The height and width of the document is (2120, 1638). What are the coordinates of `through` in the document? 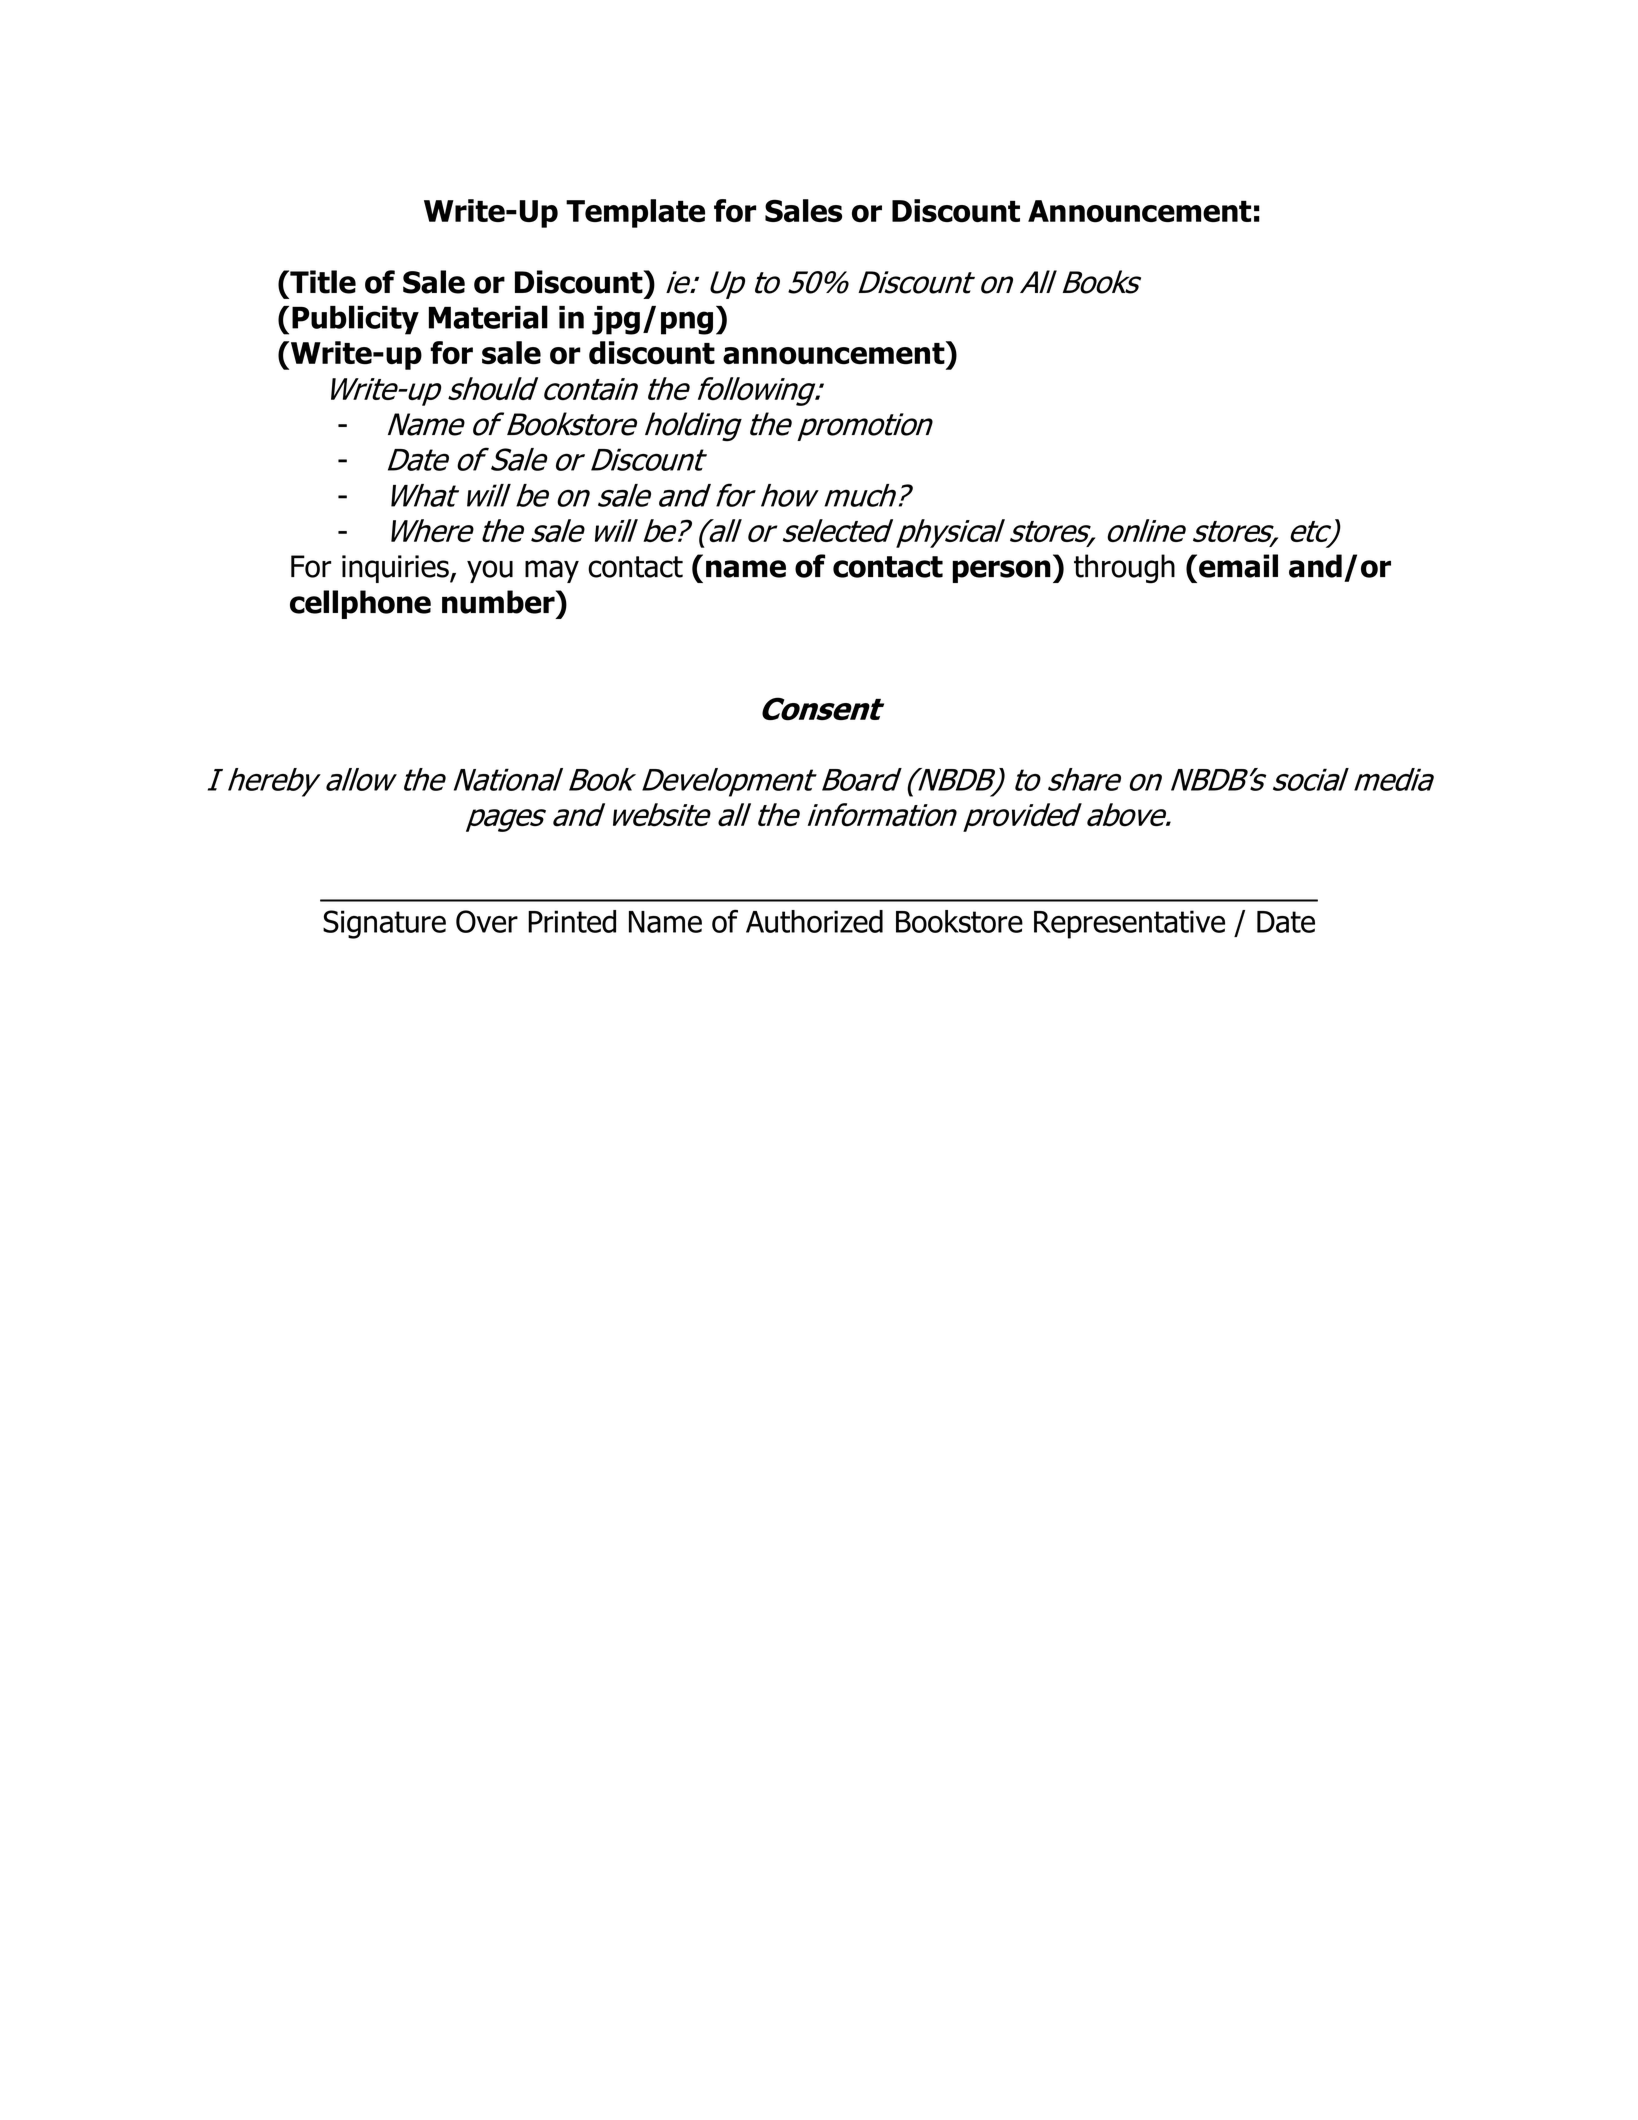 It's located at (1124, 569).
